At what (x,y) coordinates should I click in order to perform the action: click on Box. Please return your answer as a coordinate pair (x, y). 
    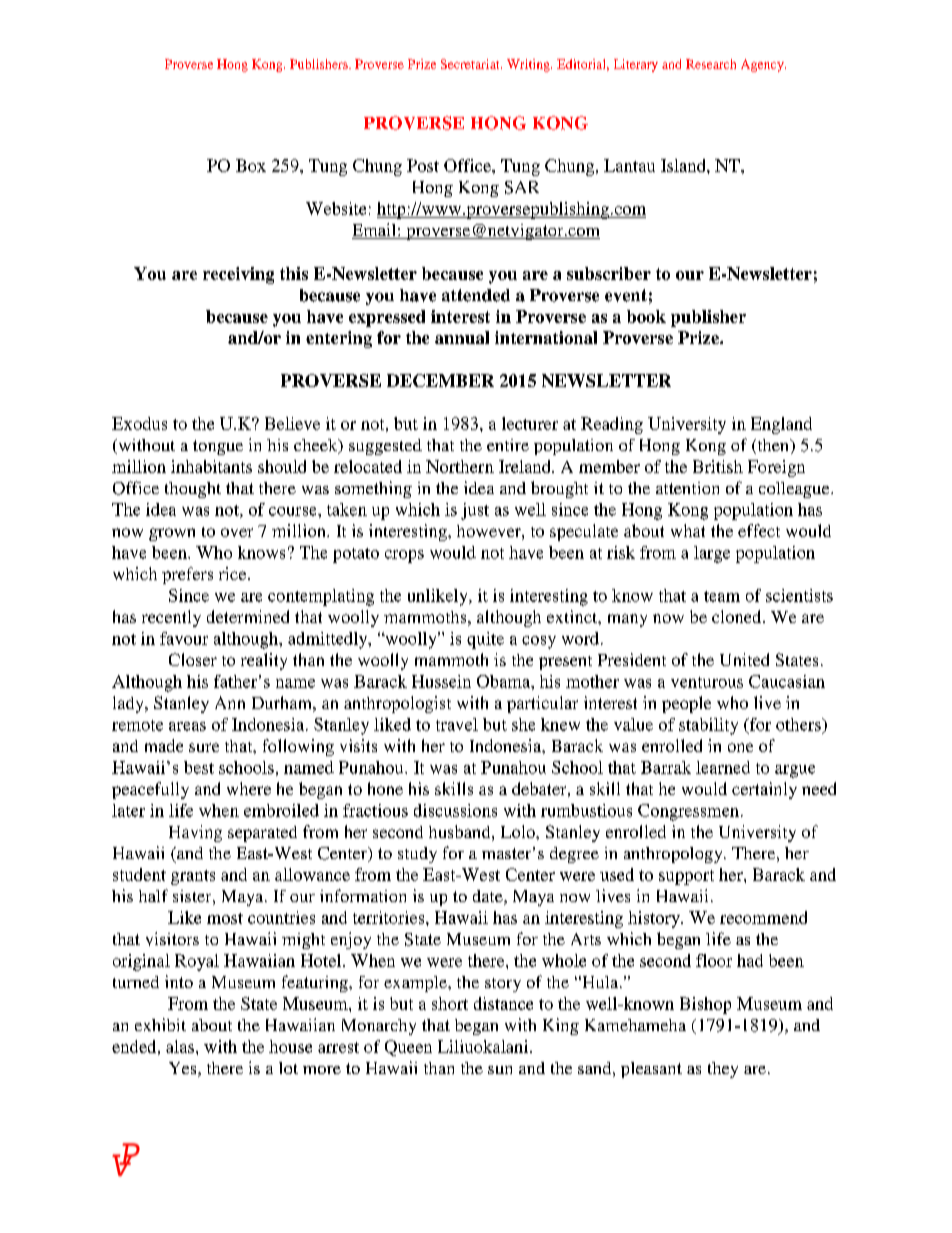
    Looking at the image, I should click on (251, 165).
